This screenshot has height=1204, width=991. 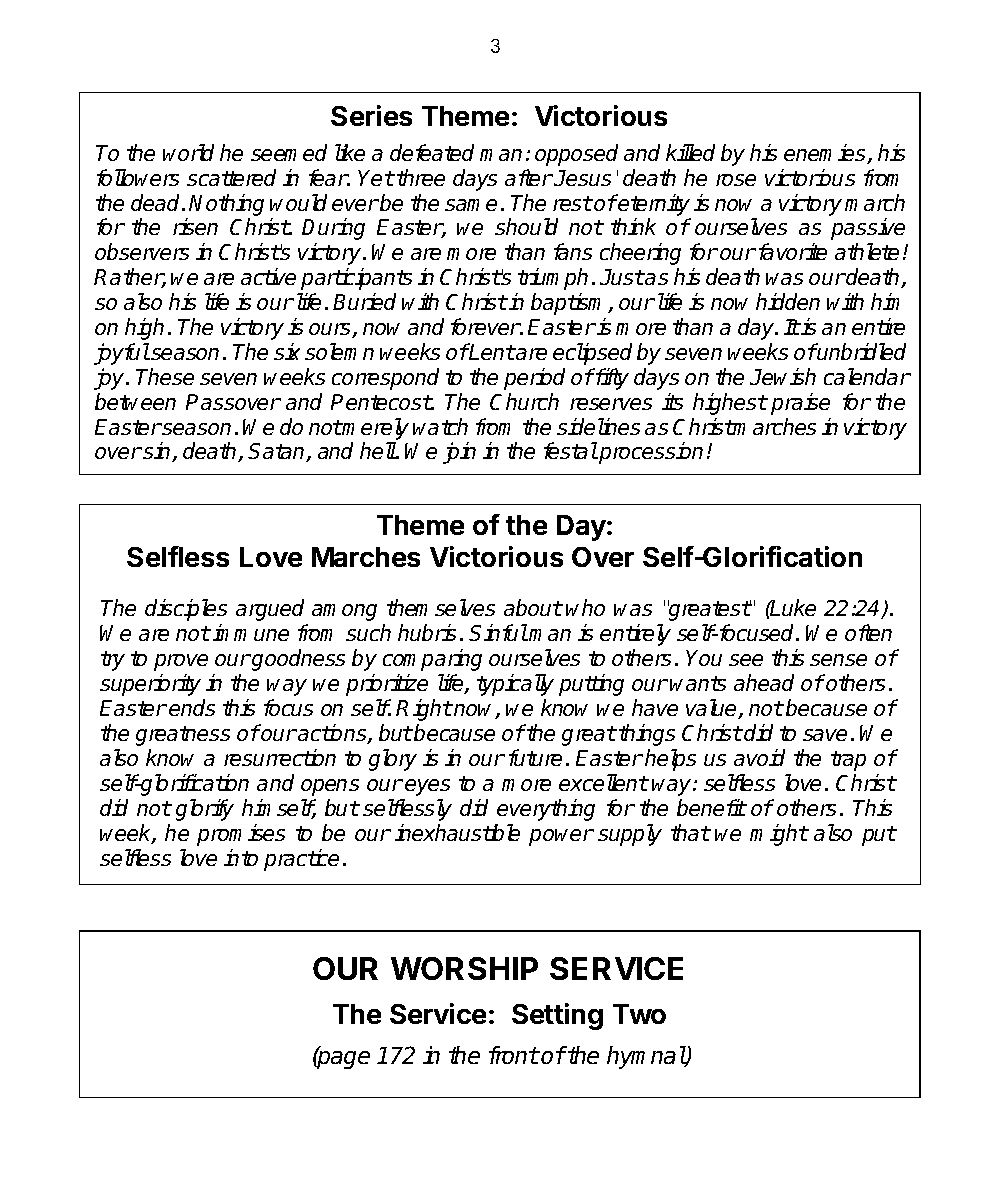 I want to click on ends, so click(x=192, y=707).
